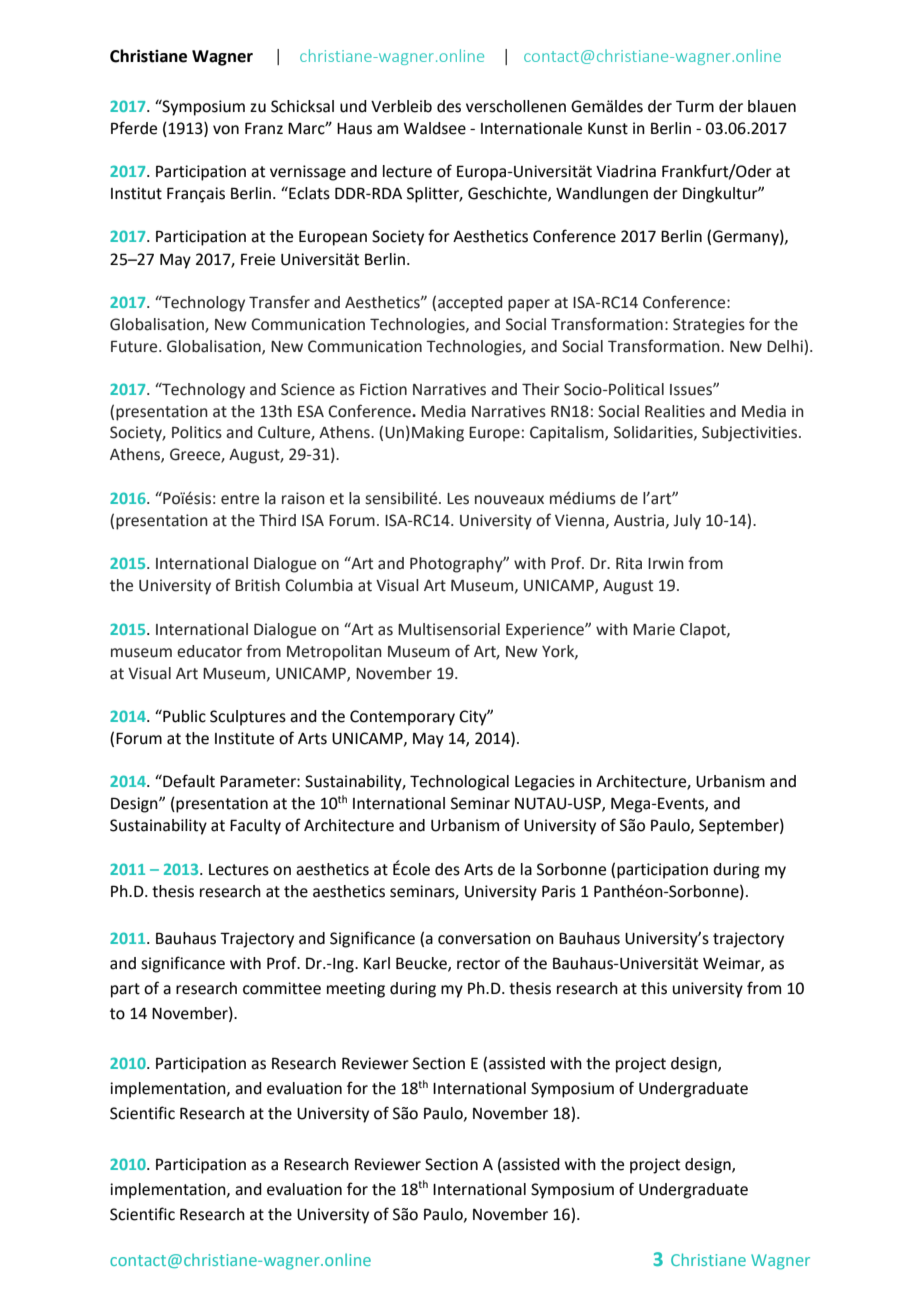 This image has width=924, height=1308. Describe the element at coordinates (608, 129) in the image. I see `Kunst` at that location.
